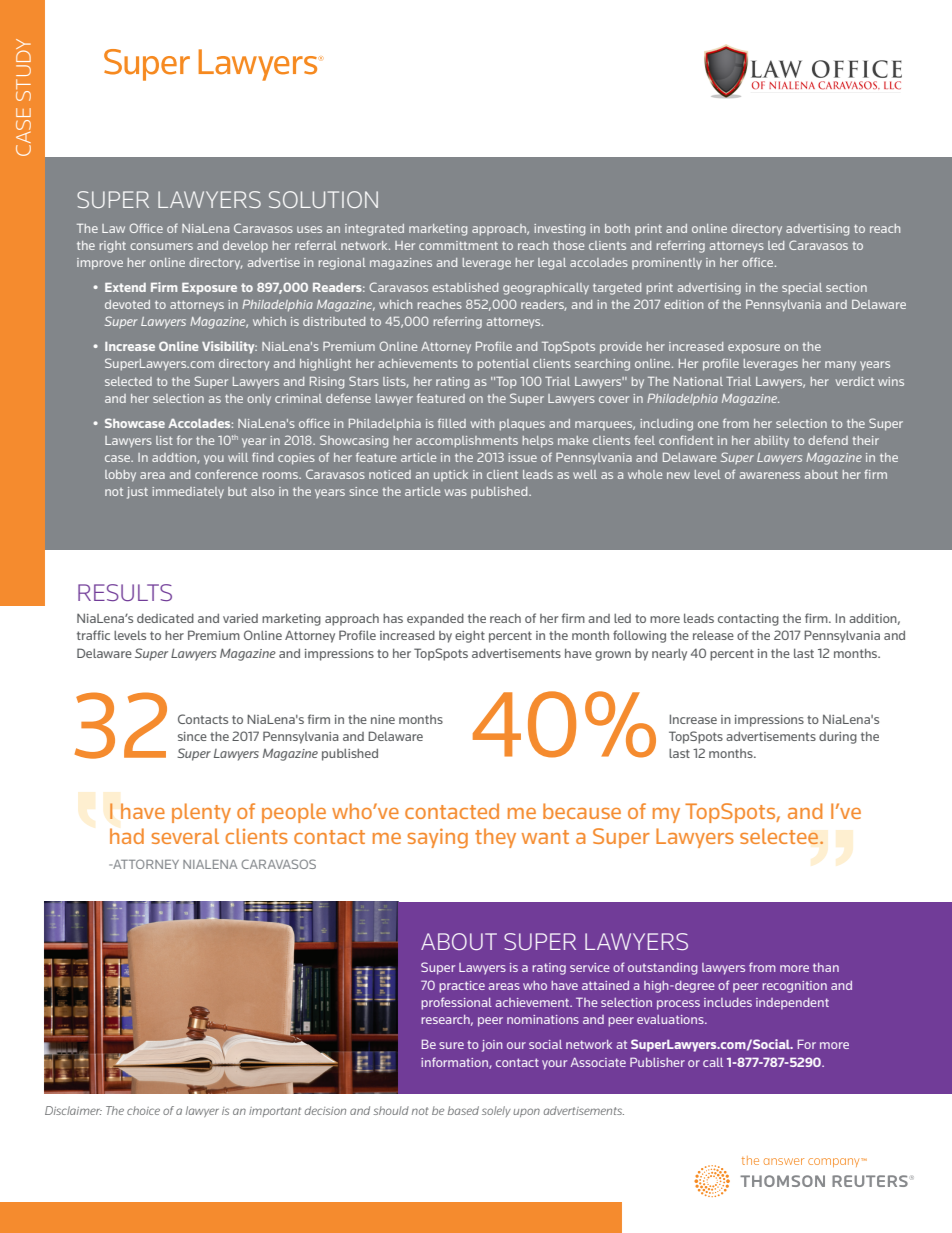 The width and height of the page is (952, 1233). I want to click on was, so click(456, 492).
